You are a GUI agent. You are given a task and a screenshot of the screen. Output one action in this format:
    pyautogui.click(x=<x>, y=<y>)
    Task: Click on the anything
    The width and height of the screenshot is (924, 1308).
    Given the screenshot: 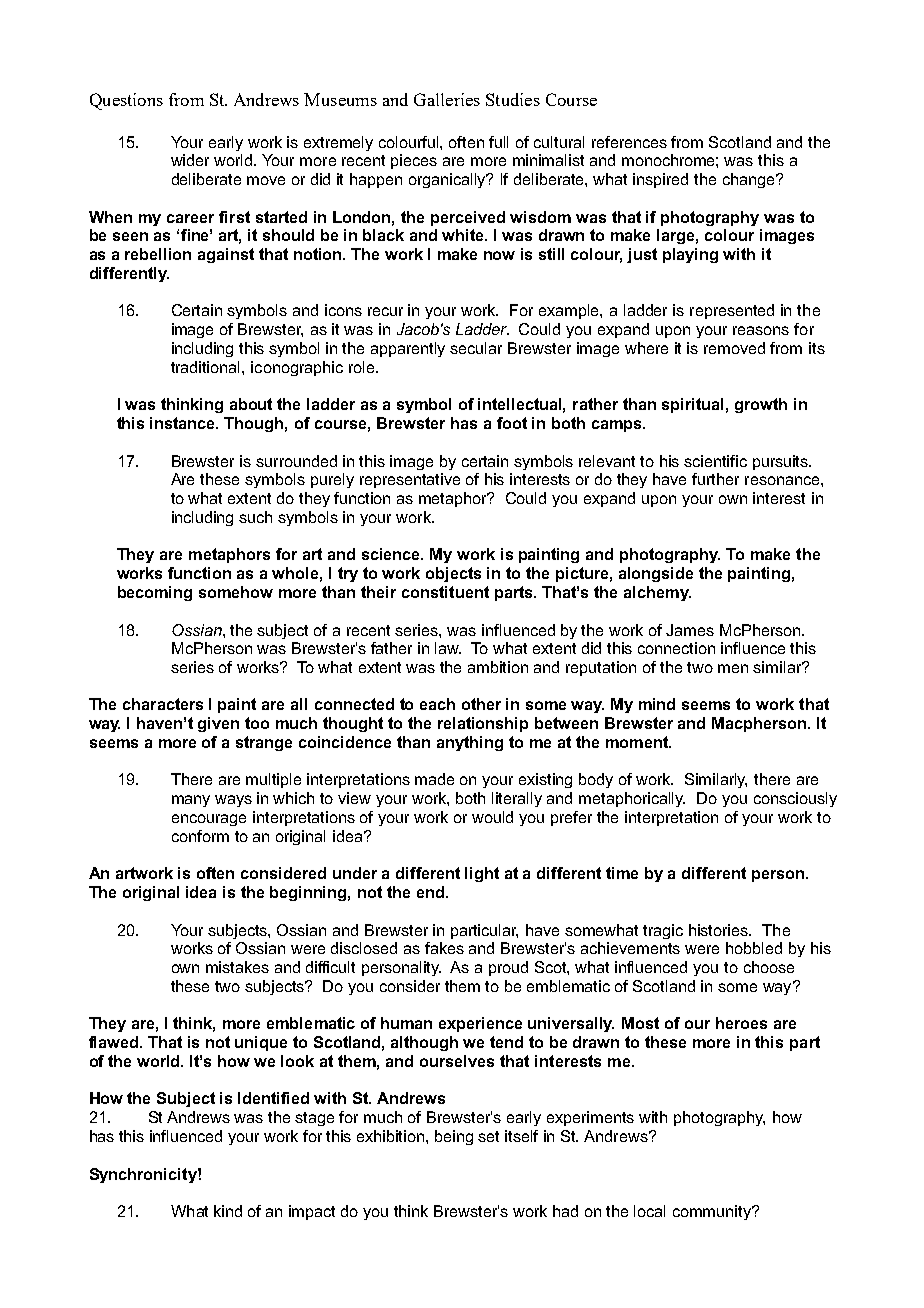 What is the action you would take?
    pyautogui.click(x=470, y=743)
